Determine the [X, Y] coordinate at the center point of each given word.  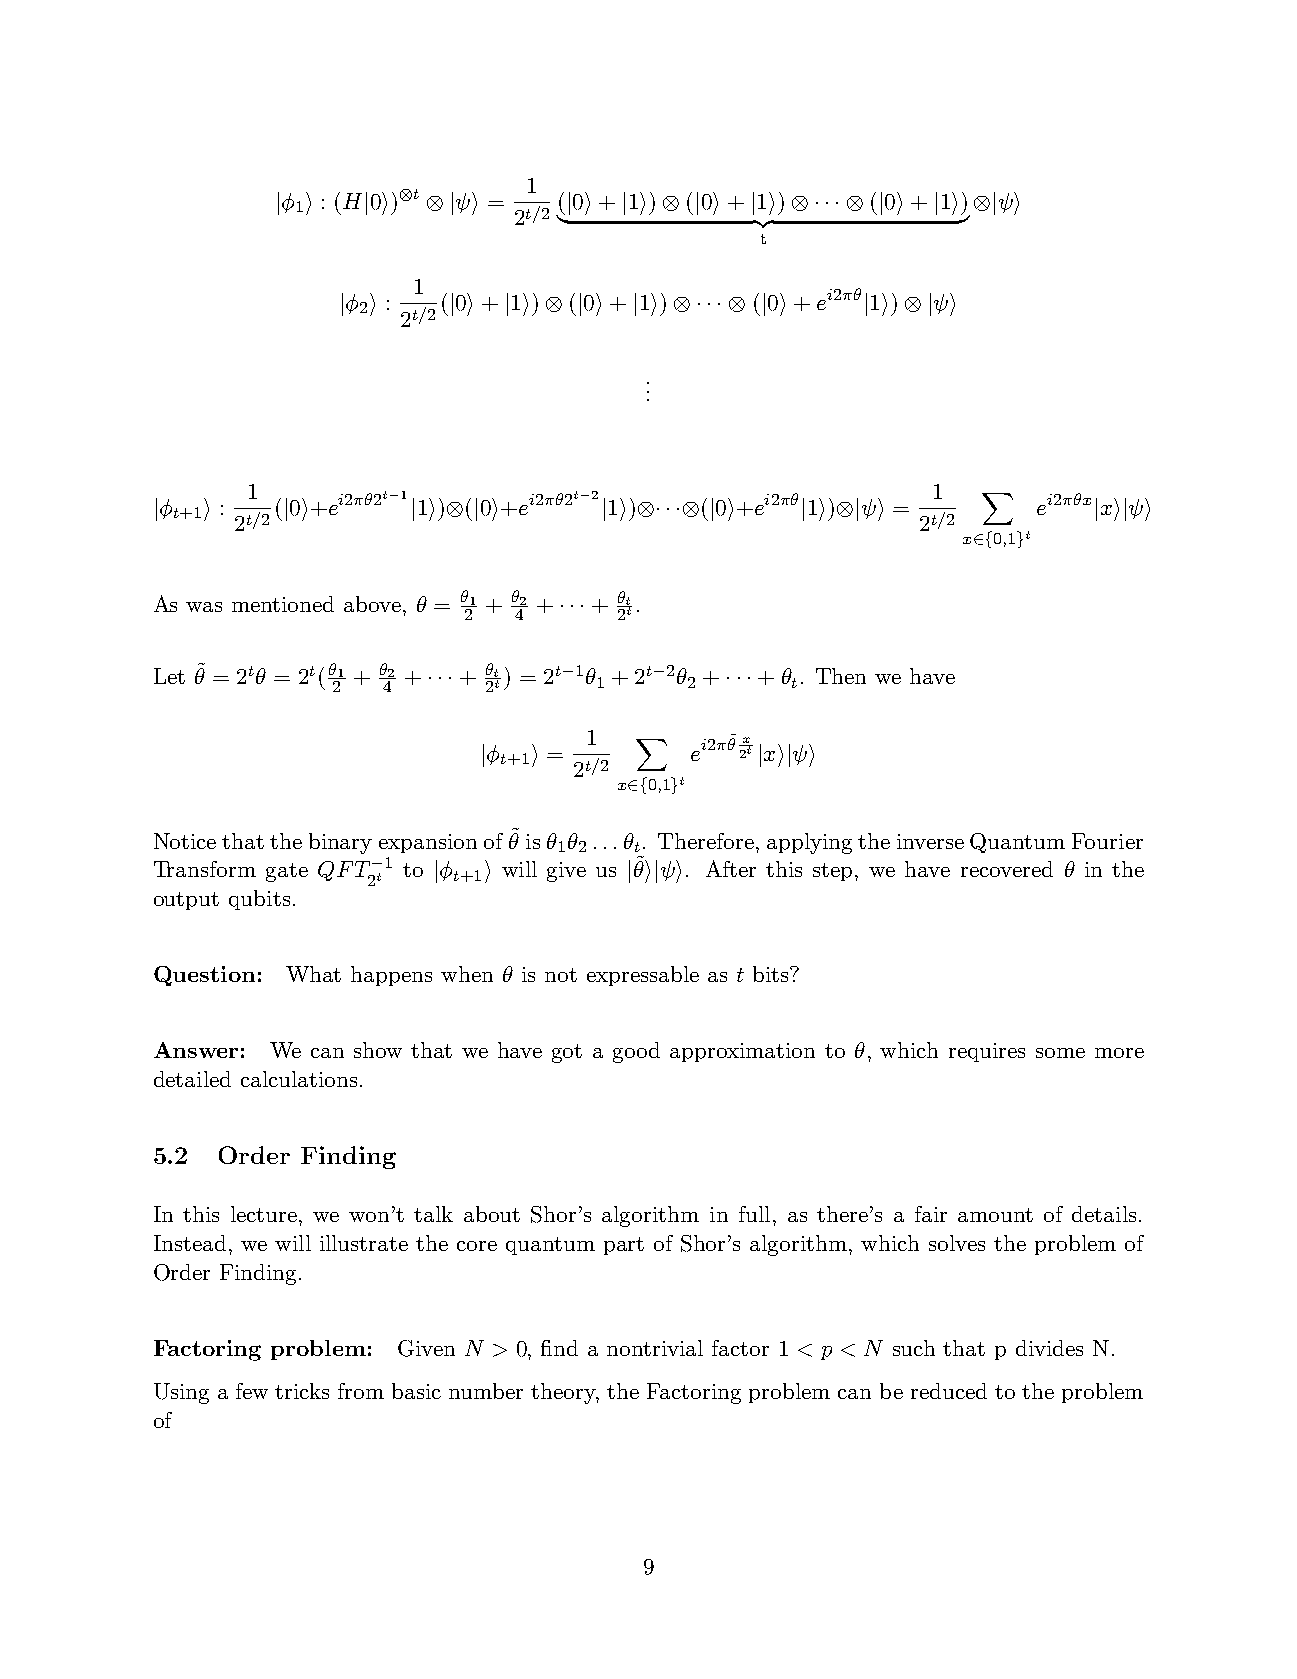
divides [1049, 1348]
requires [987, 1052]
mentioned [283, 604]
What [313, 974]
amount [995, 1215]
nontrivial [655, 1348]
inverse [930, 841]
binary [340, 843]
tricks [302, 1391]
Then [841, 676]
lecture [265, 1214]
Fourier [1107, 841]
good [636, 1052]
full [754, 1214]
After [731, 868]
